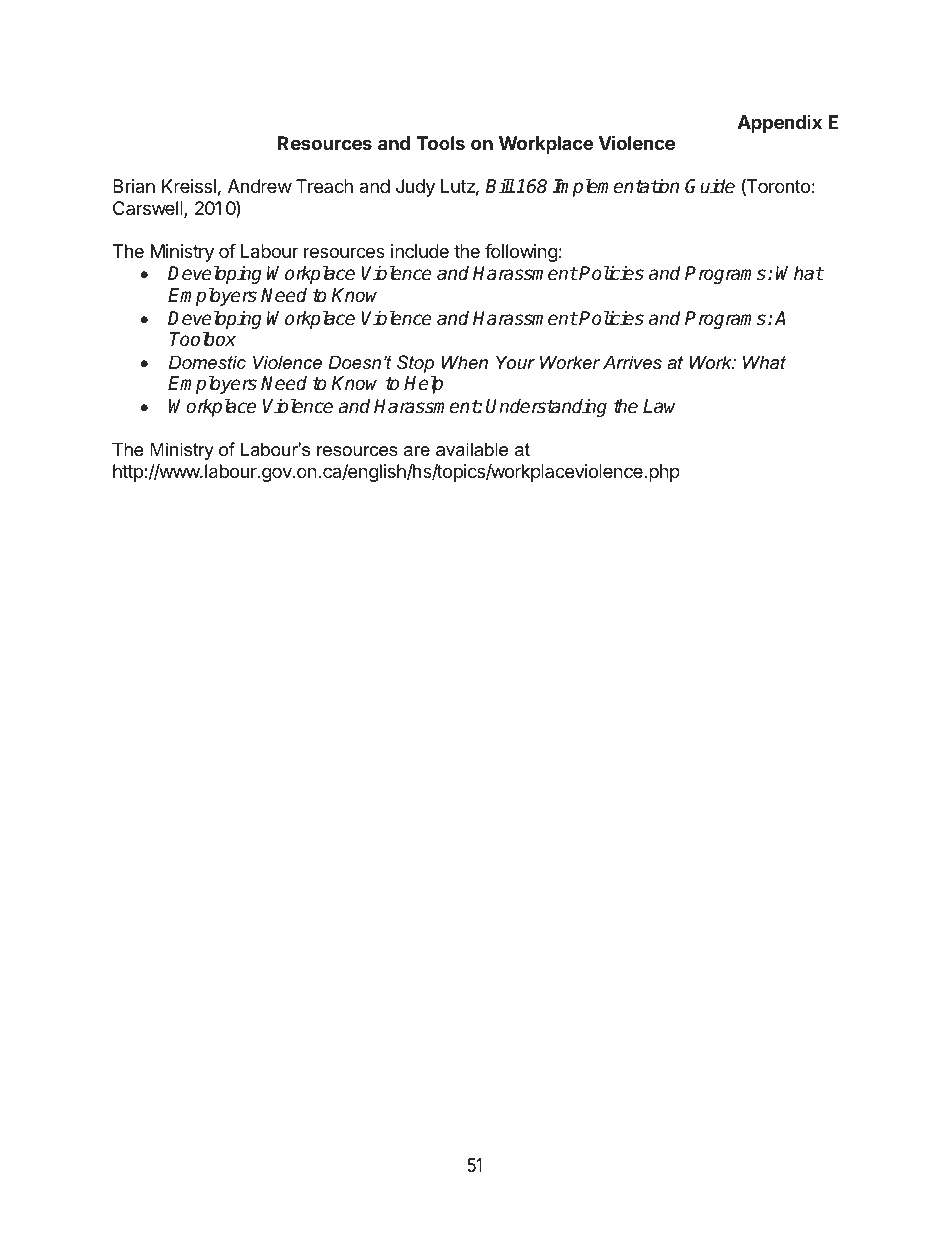  Describe the element at coordinates (420, 251) in the screenshot. I see `include` at that location.
